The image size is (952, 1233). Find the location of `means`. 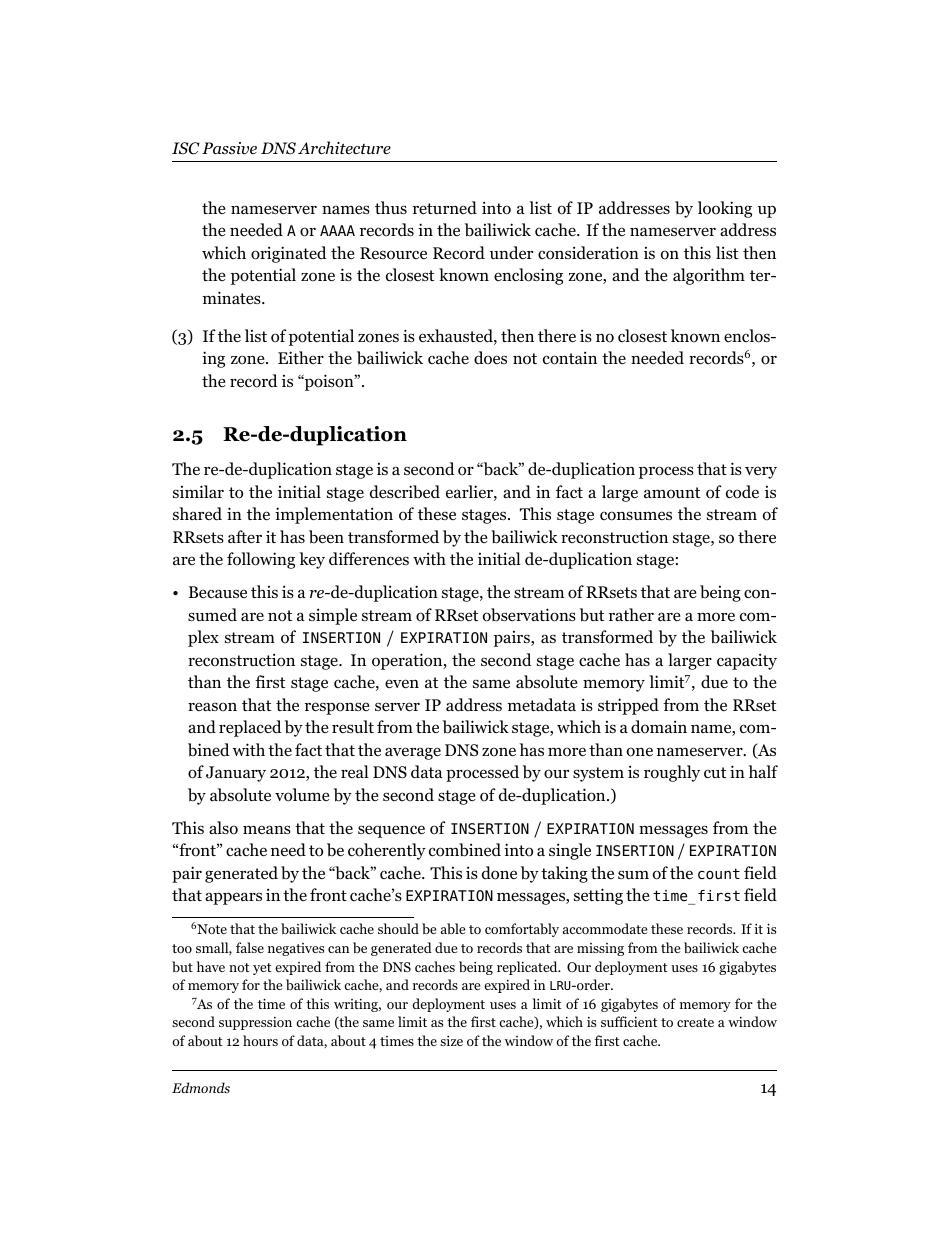

means is located at coordinates (267, 829).
